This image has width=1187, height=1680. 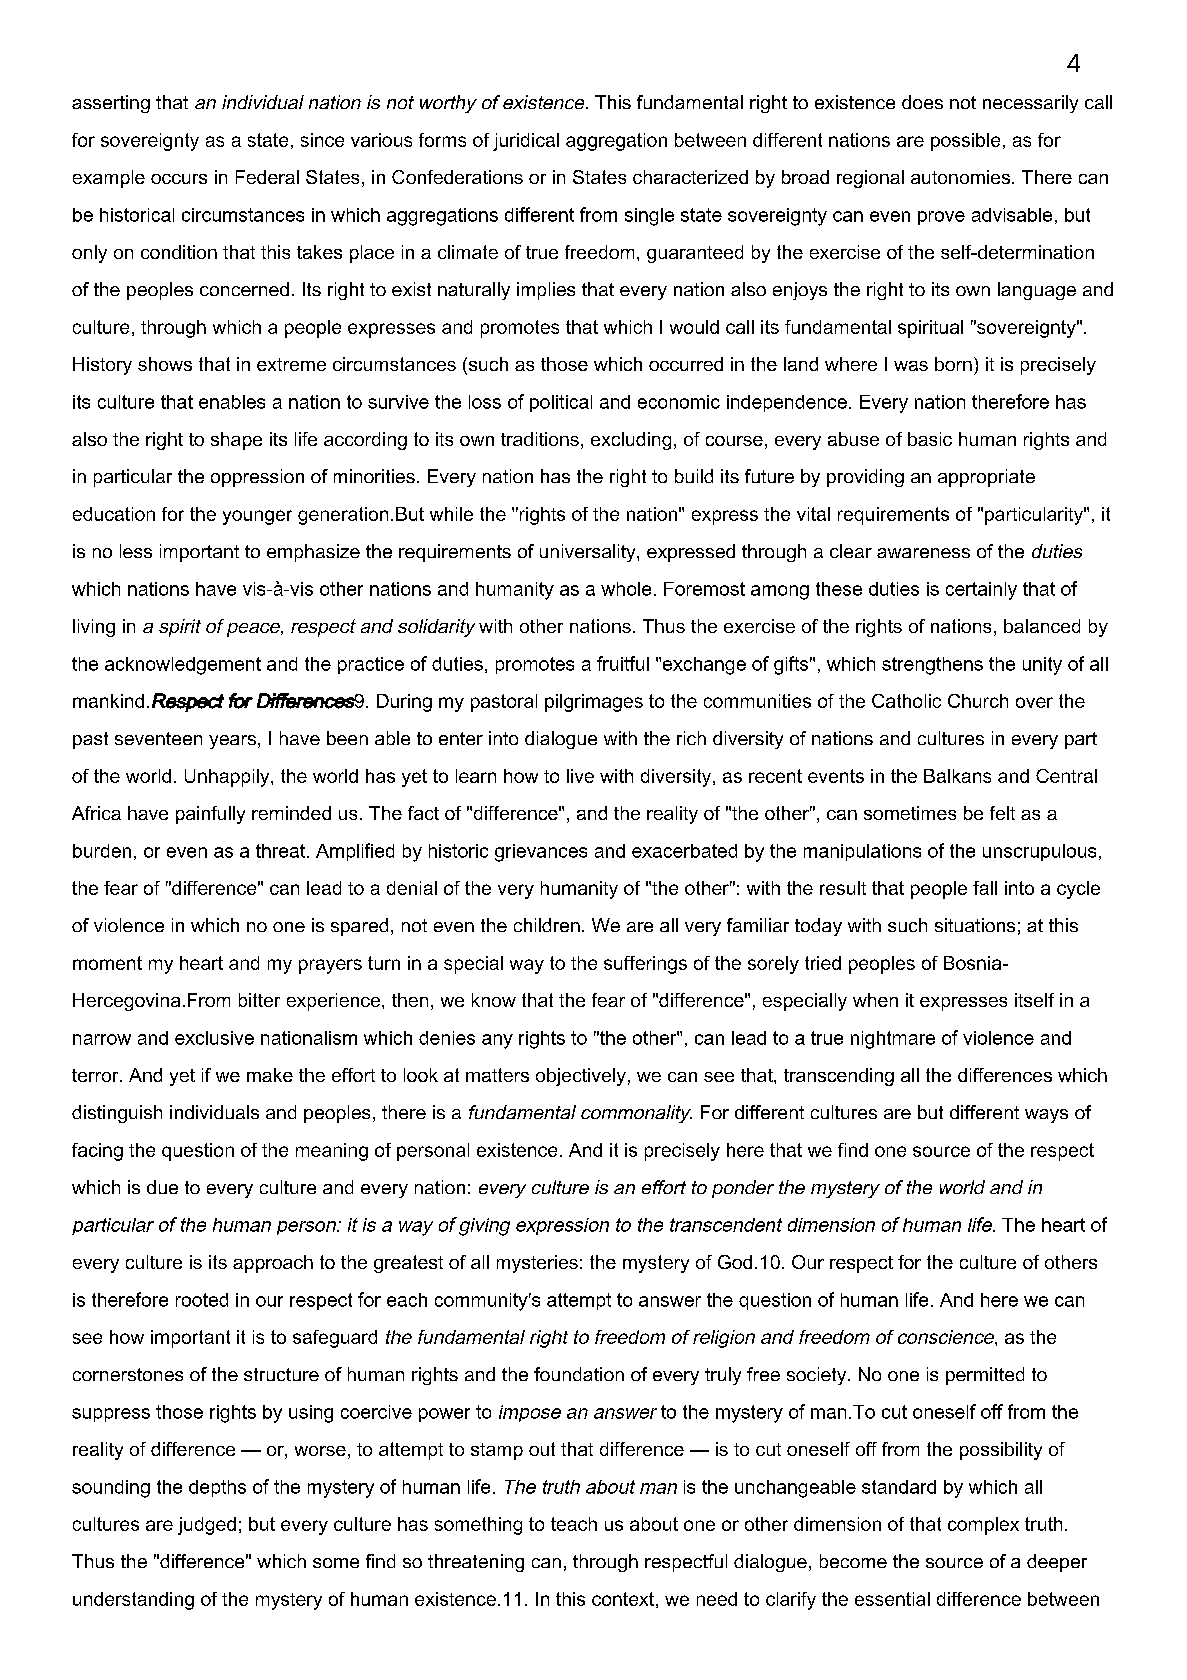 What do you see at coordinates (179, 179) in the image?
I see `occurs` at bounding box center [179, 179].
